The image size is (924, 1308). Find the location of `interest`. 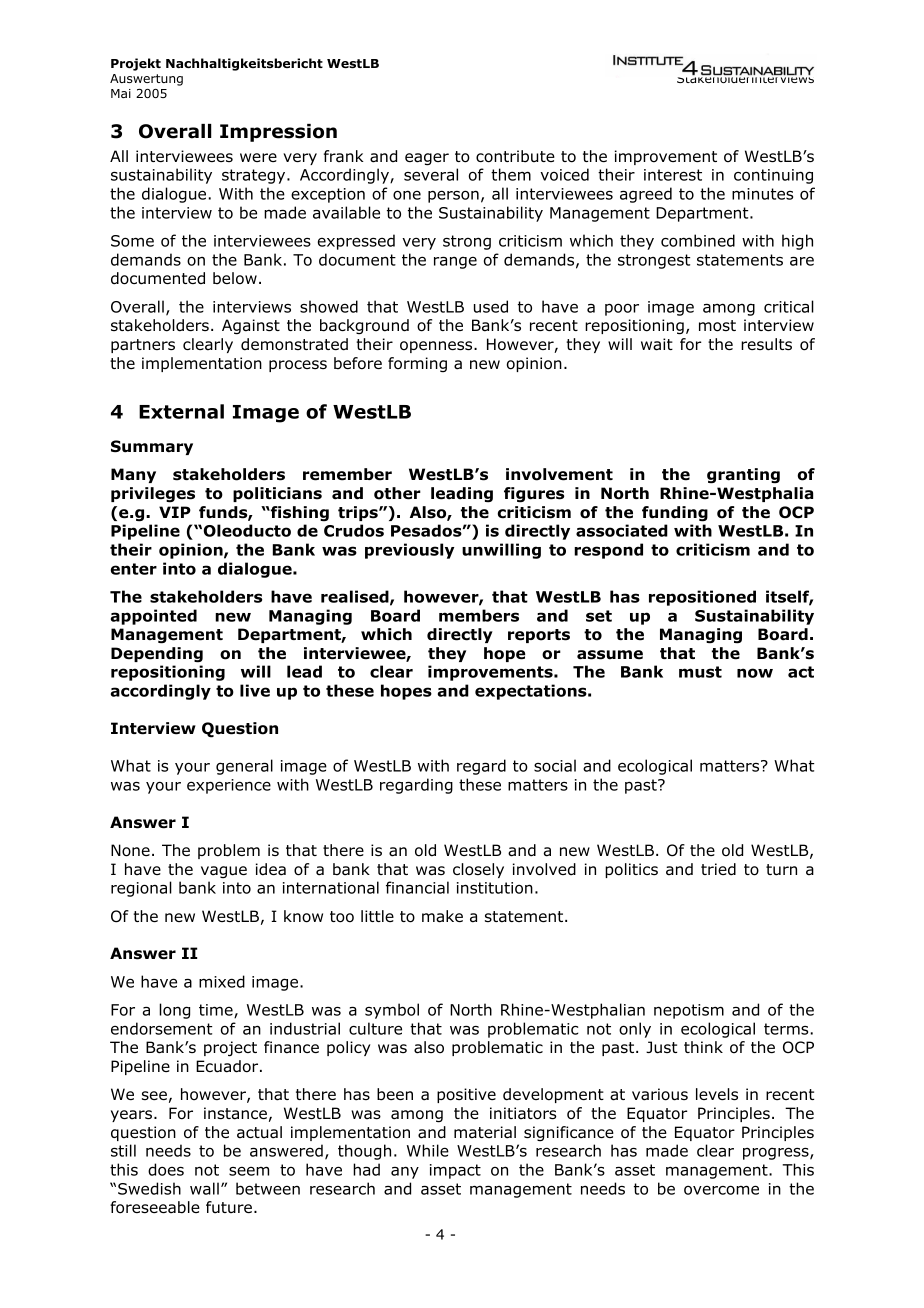

interest is located at coordinates (673, 175).
